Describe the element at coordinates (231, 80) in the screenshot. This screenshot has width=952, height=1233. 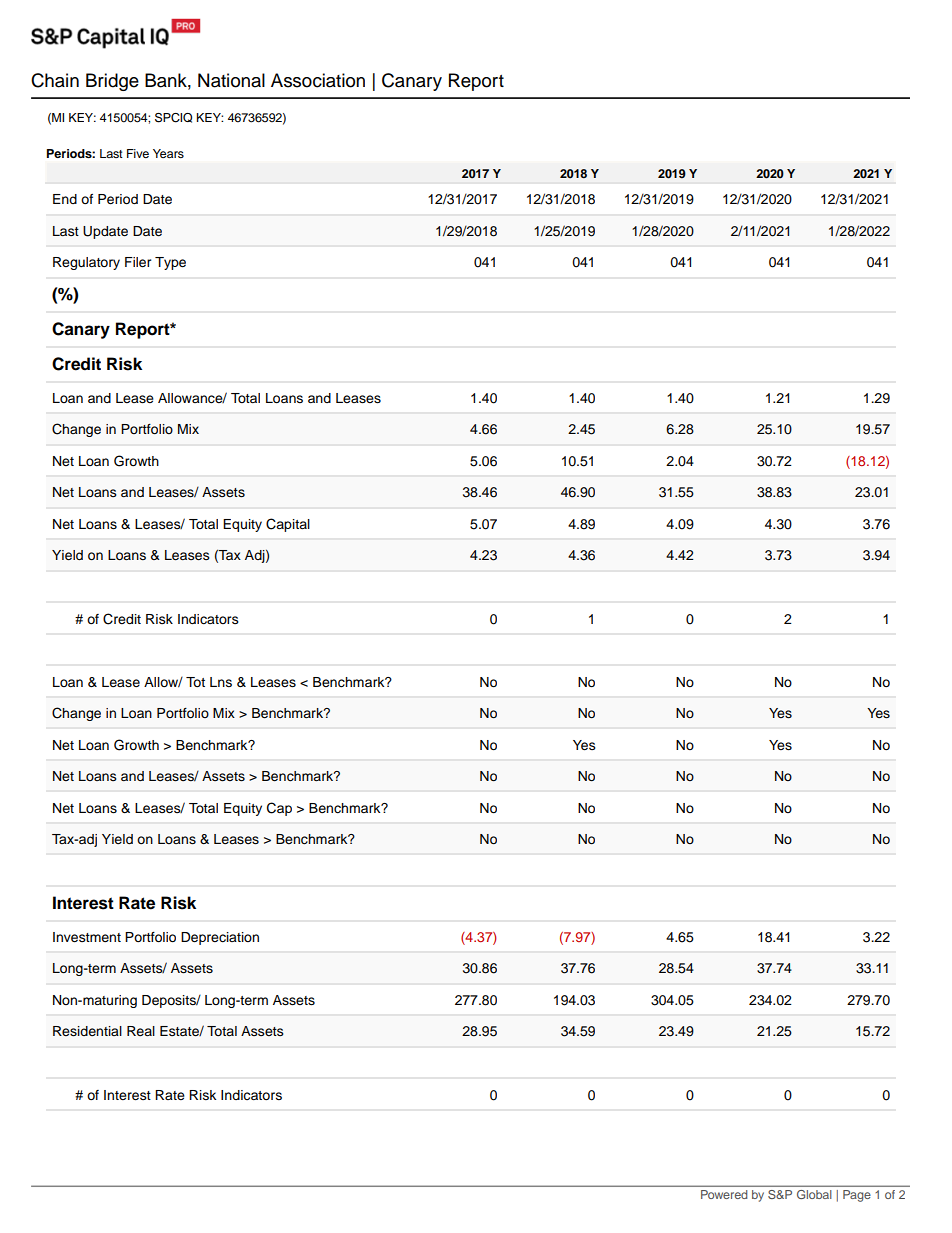
I see `National` at that location.
